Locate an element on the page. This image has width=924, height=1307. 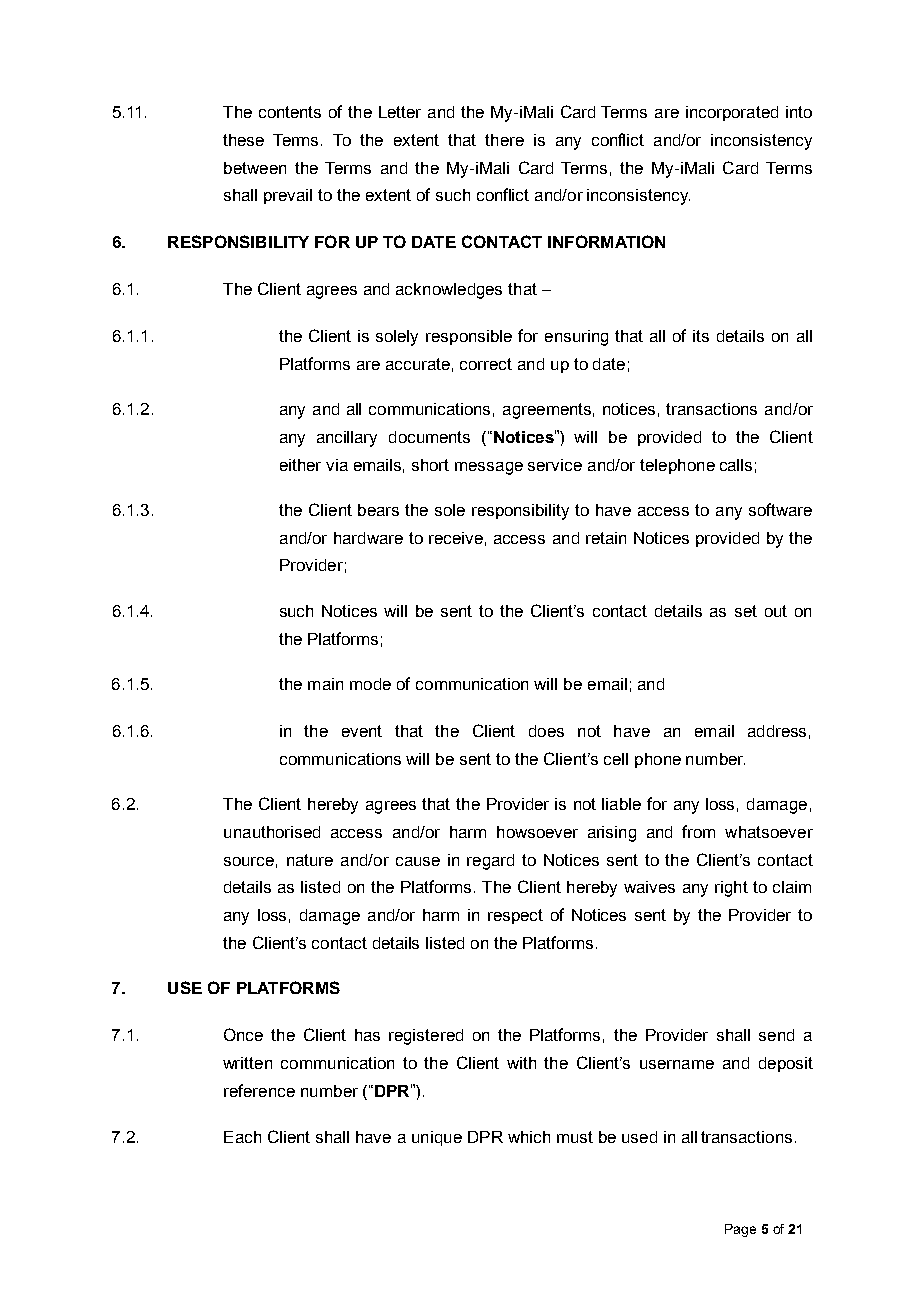
contents is located at coordinates (290, 112).
